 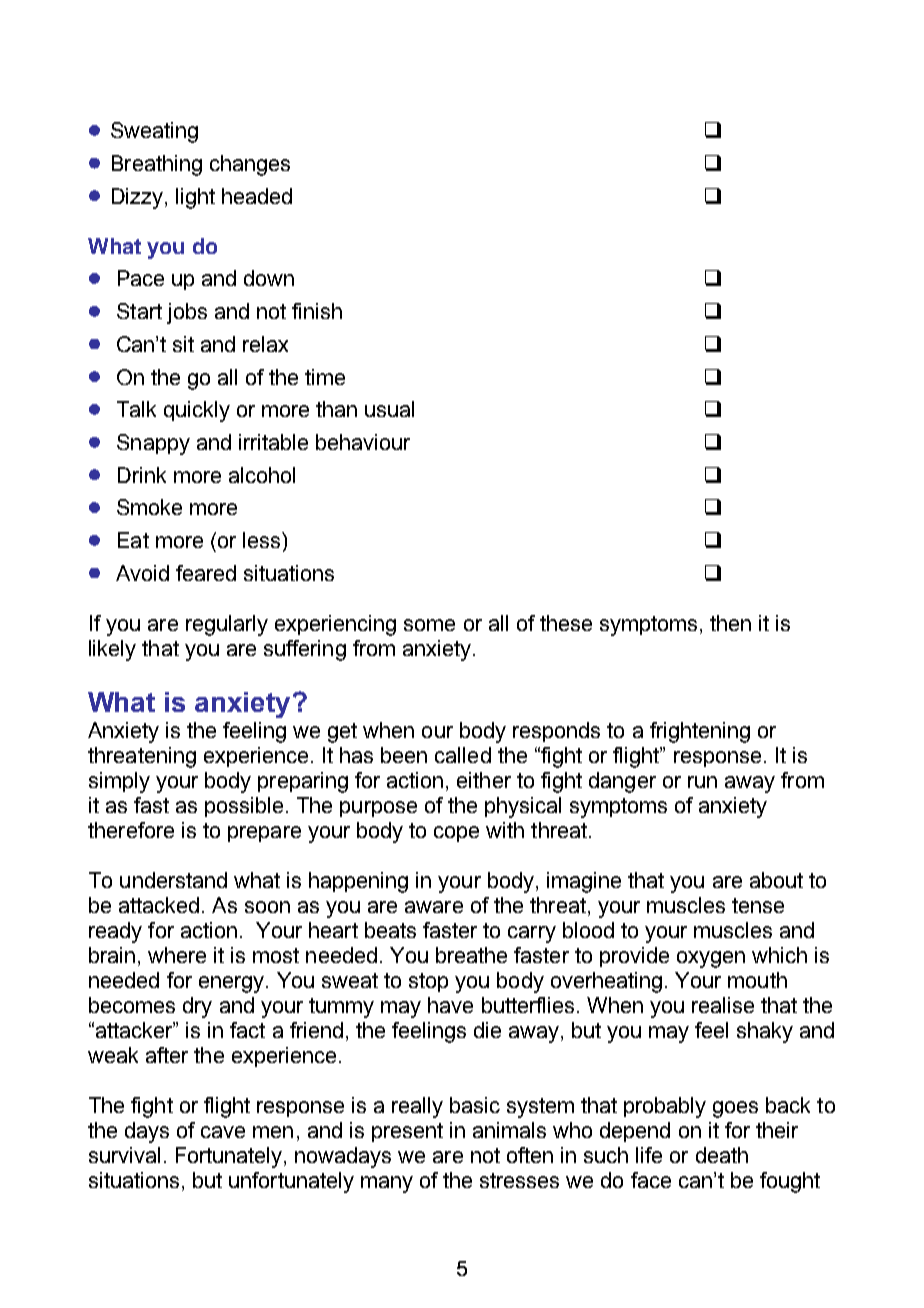 I want to click on possible, so click(x=244, y=807).
